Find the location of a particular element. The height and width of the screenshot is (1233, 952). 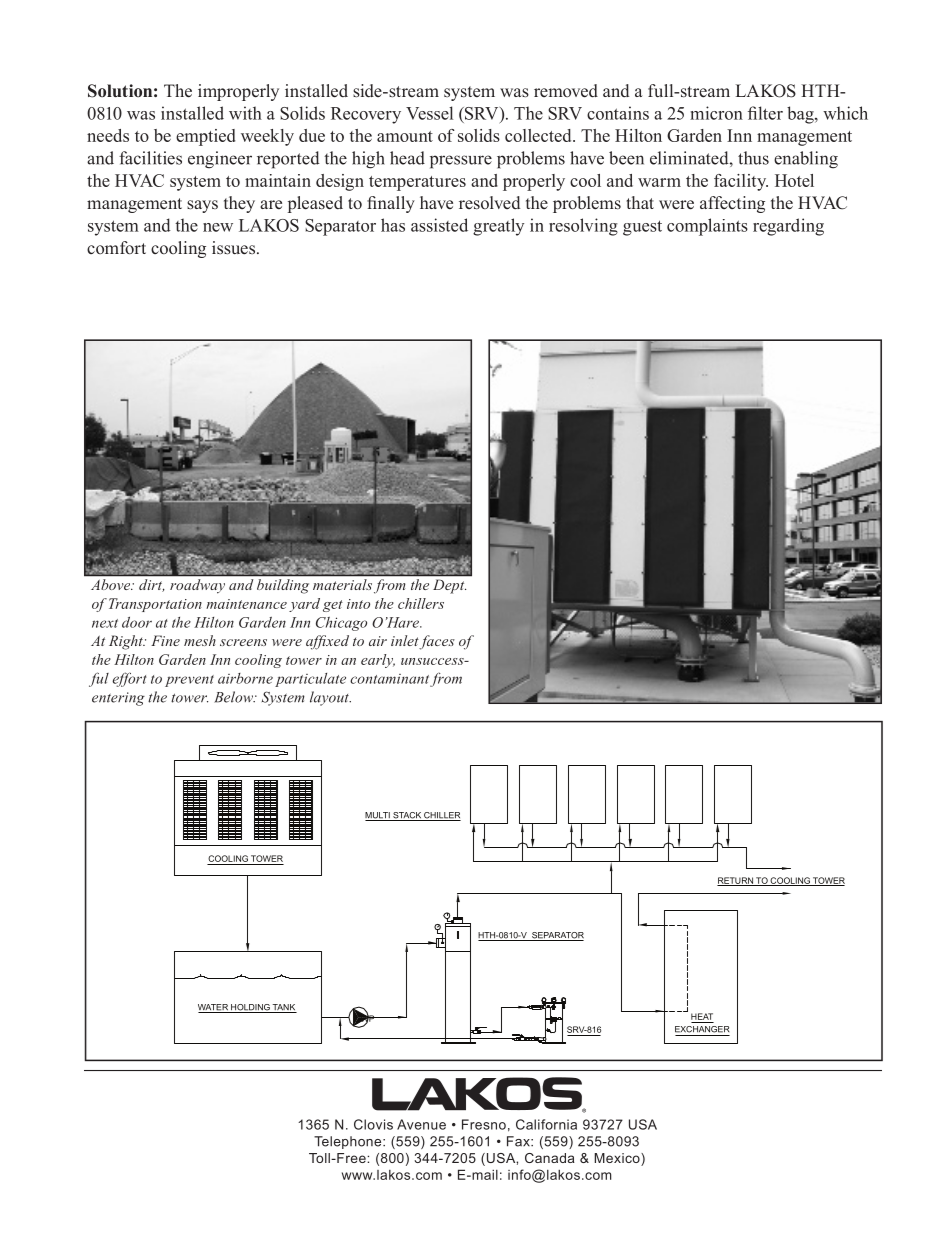

Dept is located at coordinates (449, 586).
